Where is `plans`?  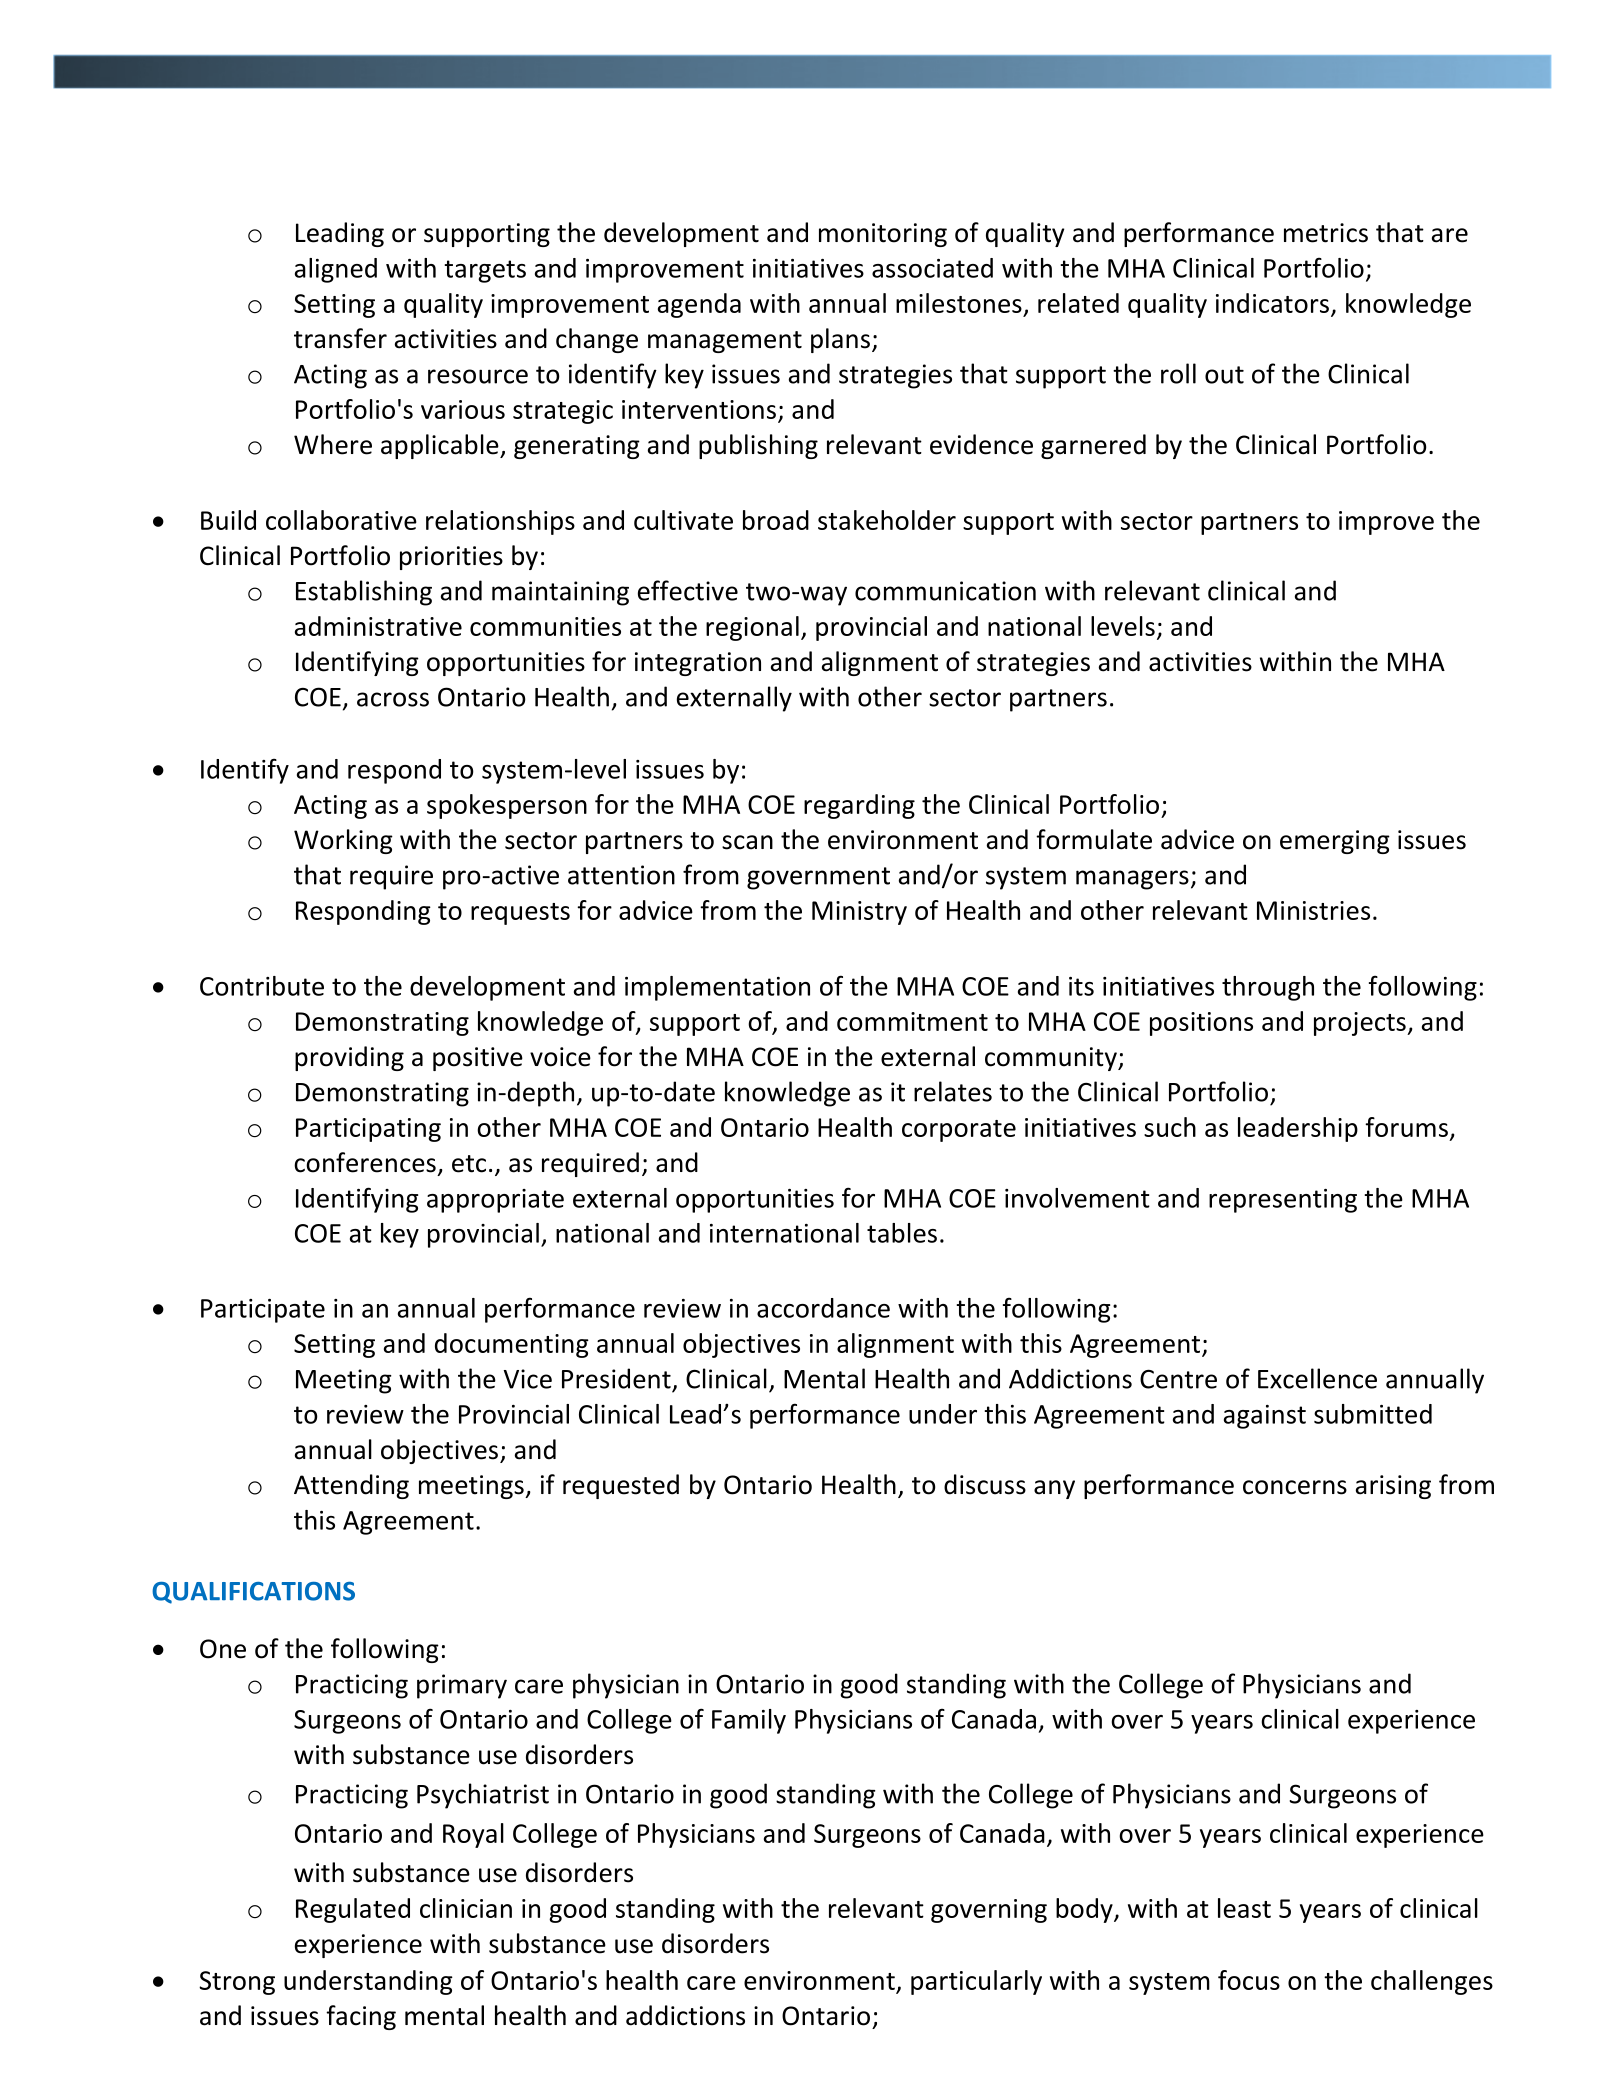 plans is located at coordinates (840, 340).
